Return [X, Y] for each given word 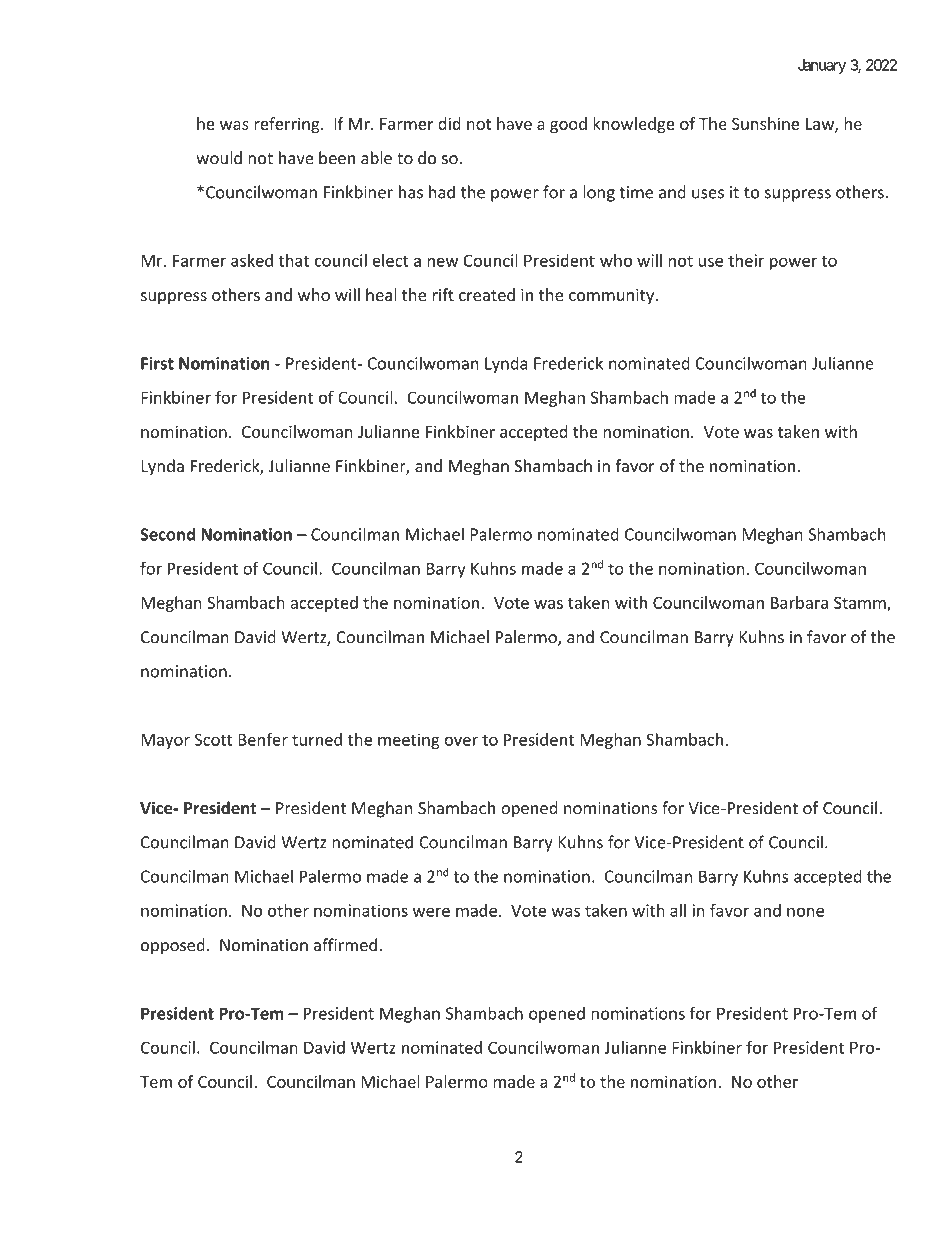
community [613, 297]
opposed [173, 946]
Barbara [799, 602]
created [487, 294]
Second [167, 534]
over [461, 741]
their [746, 260]
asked [252, 260]
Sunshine [765, 123]
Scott [214, 739]
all [678, 910]
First [157, 363]
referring [288, 125]
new [442, 262]
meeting [409, 741]
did [449, 123]
